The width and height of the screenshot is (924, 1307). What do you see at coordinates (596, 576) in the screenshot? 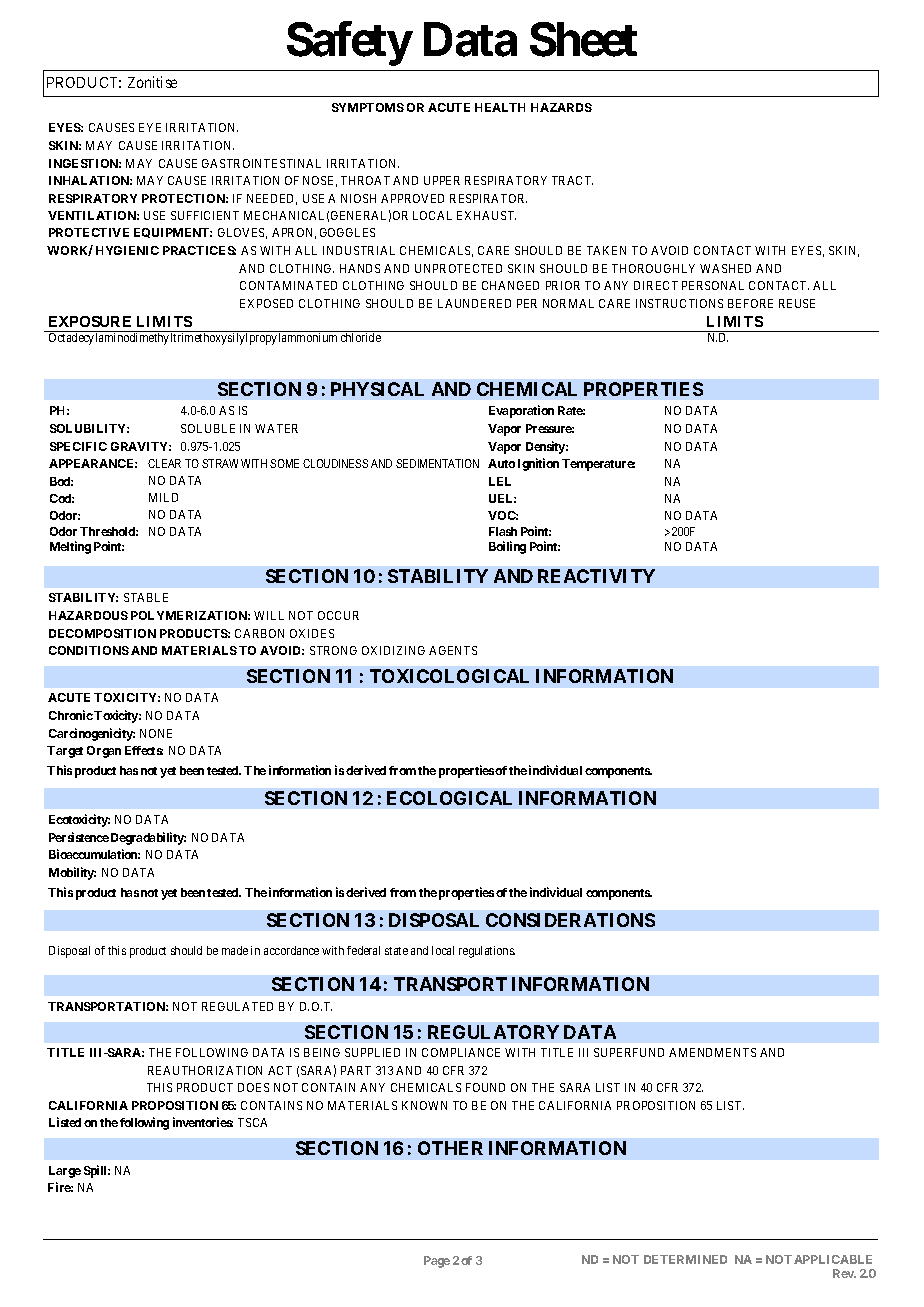
I see `REACTIVITY` at bounding box center [596, 576].
